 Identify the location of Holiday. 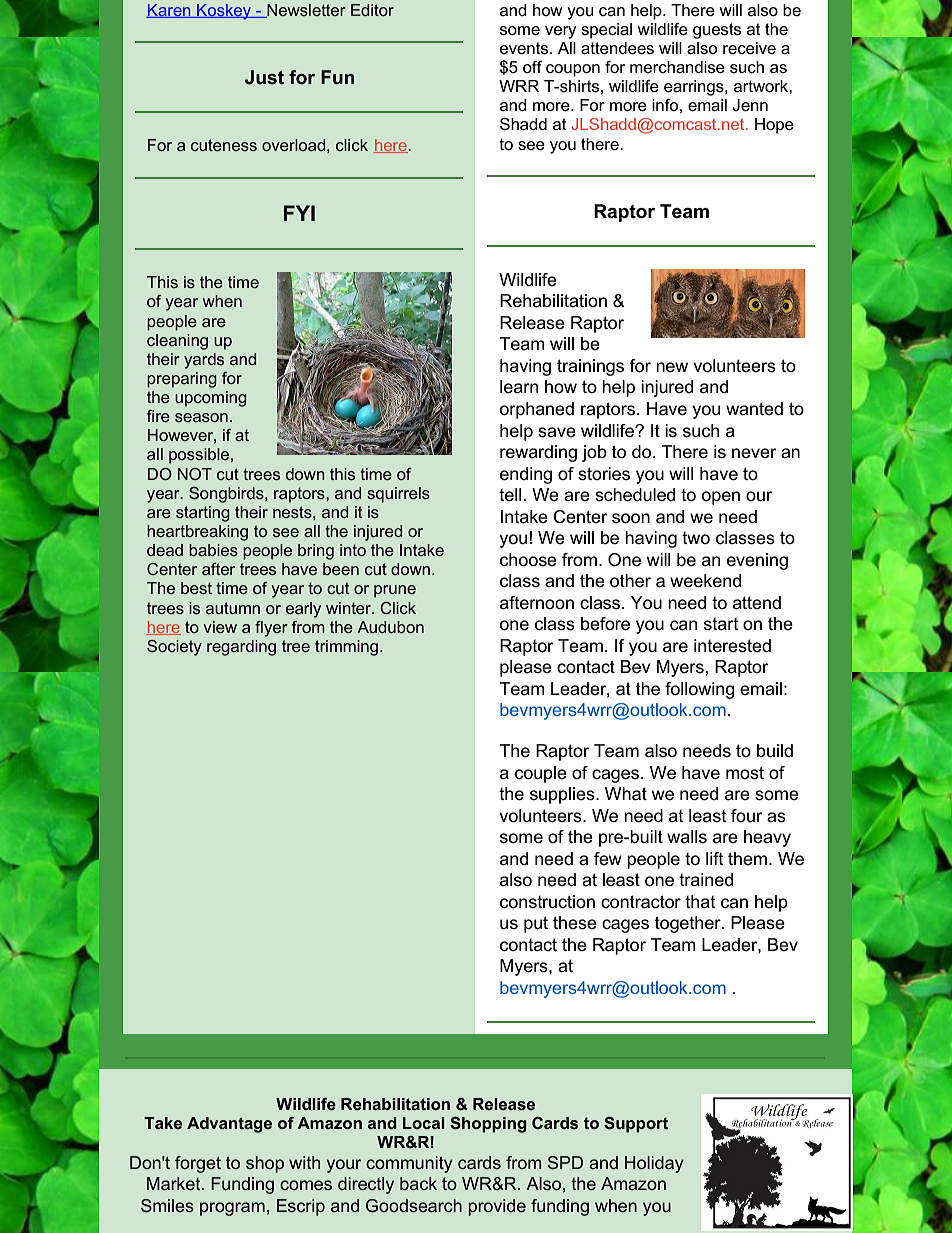
(654, 1164).
